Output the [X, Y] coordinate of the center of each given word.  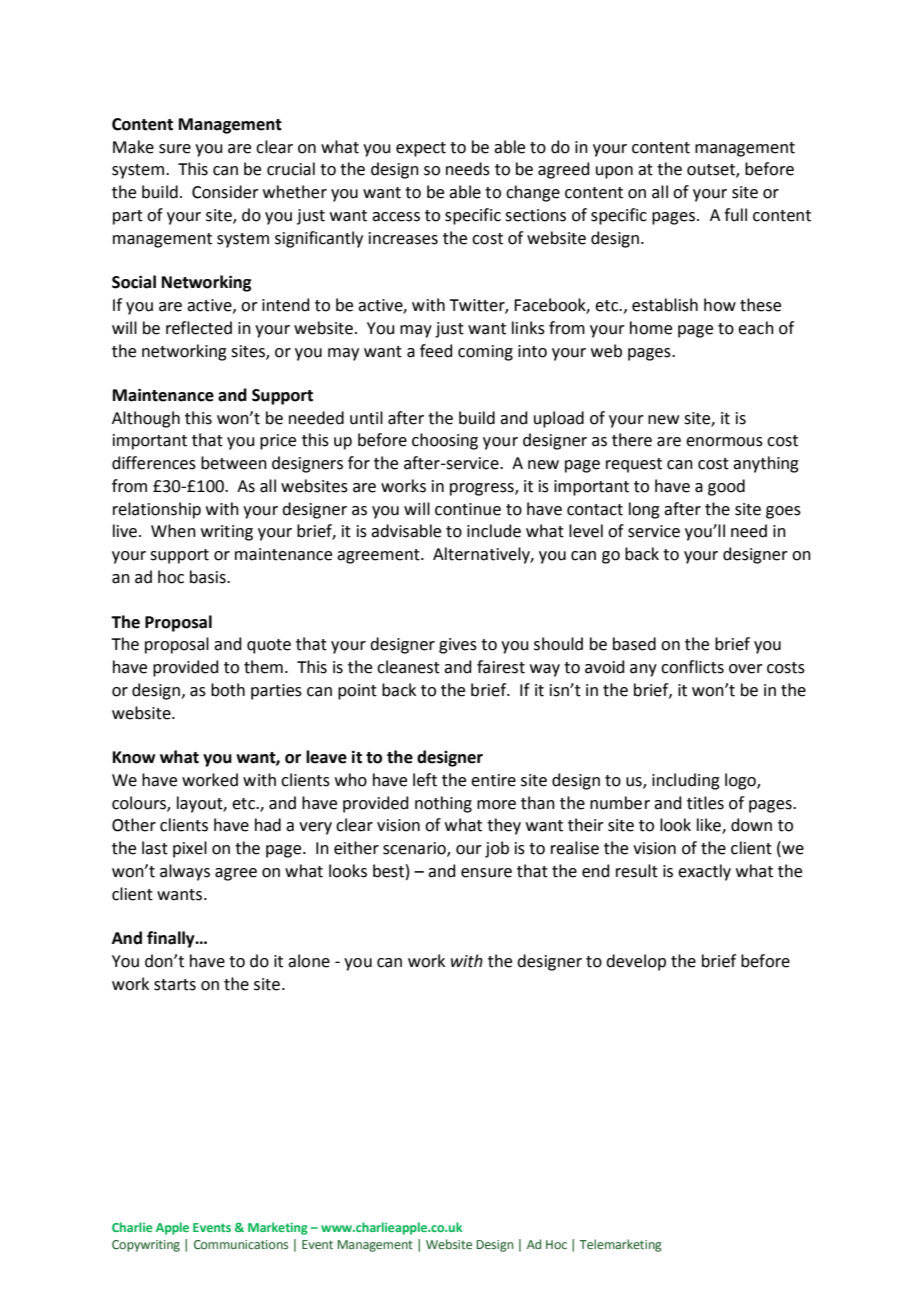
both [228, 690]
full [735, 215]
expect [421, 149]
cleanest [408, 667]
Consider [225, 192]
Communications [241, 1244]
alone [309, 961]
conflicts [692, 667]
